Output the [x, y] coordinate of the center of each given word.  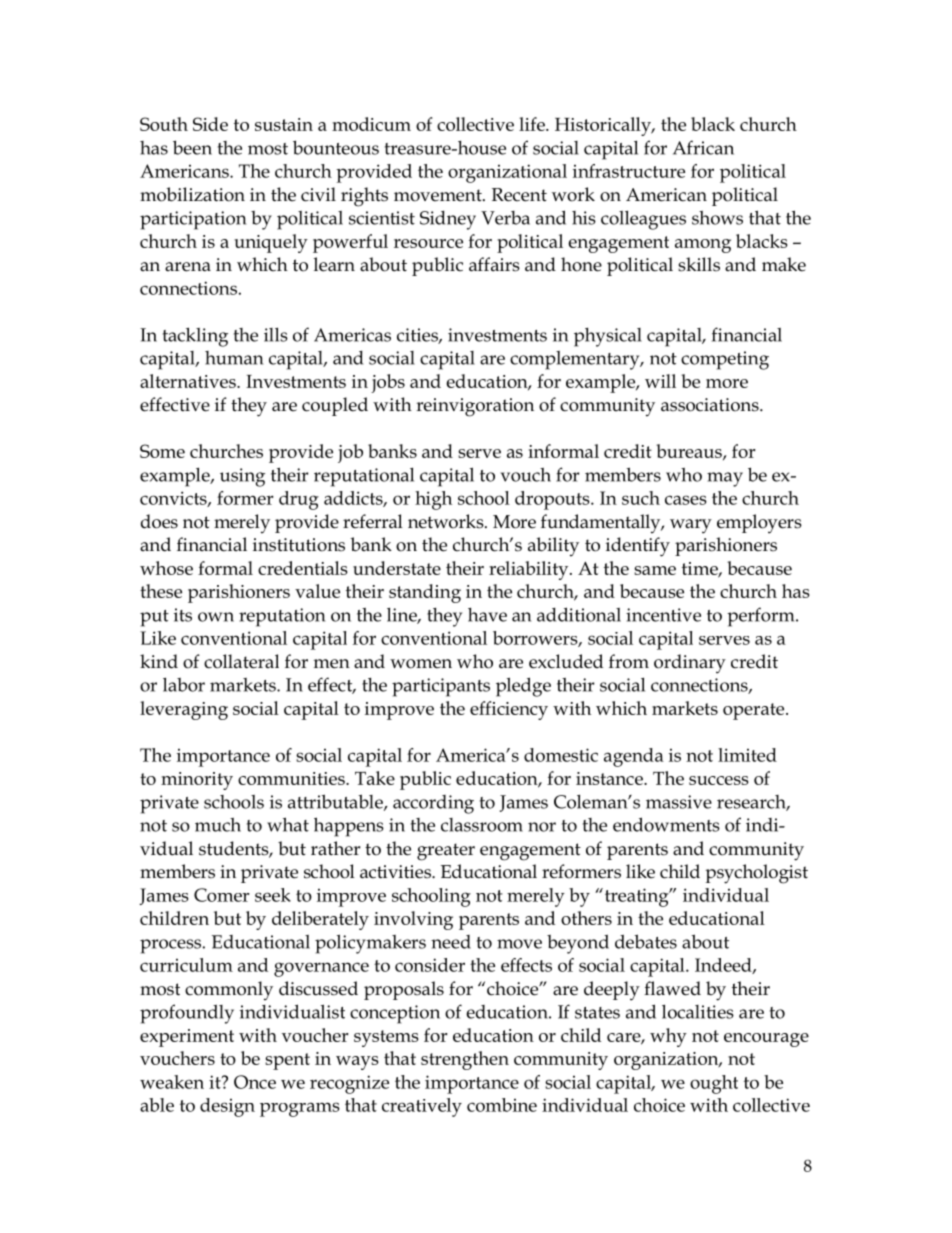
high [433, 500]
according [433, 804]
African [703, 147]
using [242, 477]
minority [197, 781]
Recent [519, 195]
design [227, 1107]
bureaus [690, 452]
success [719, 780]
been [192, 147]
